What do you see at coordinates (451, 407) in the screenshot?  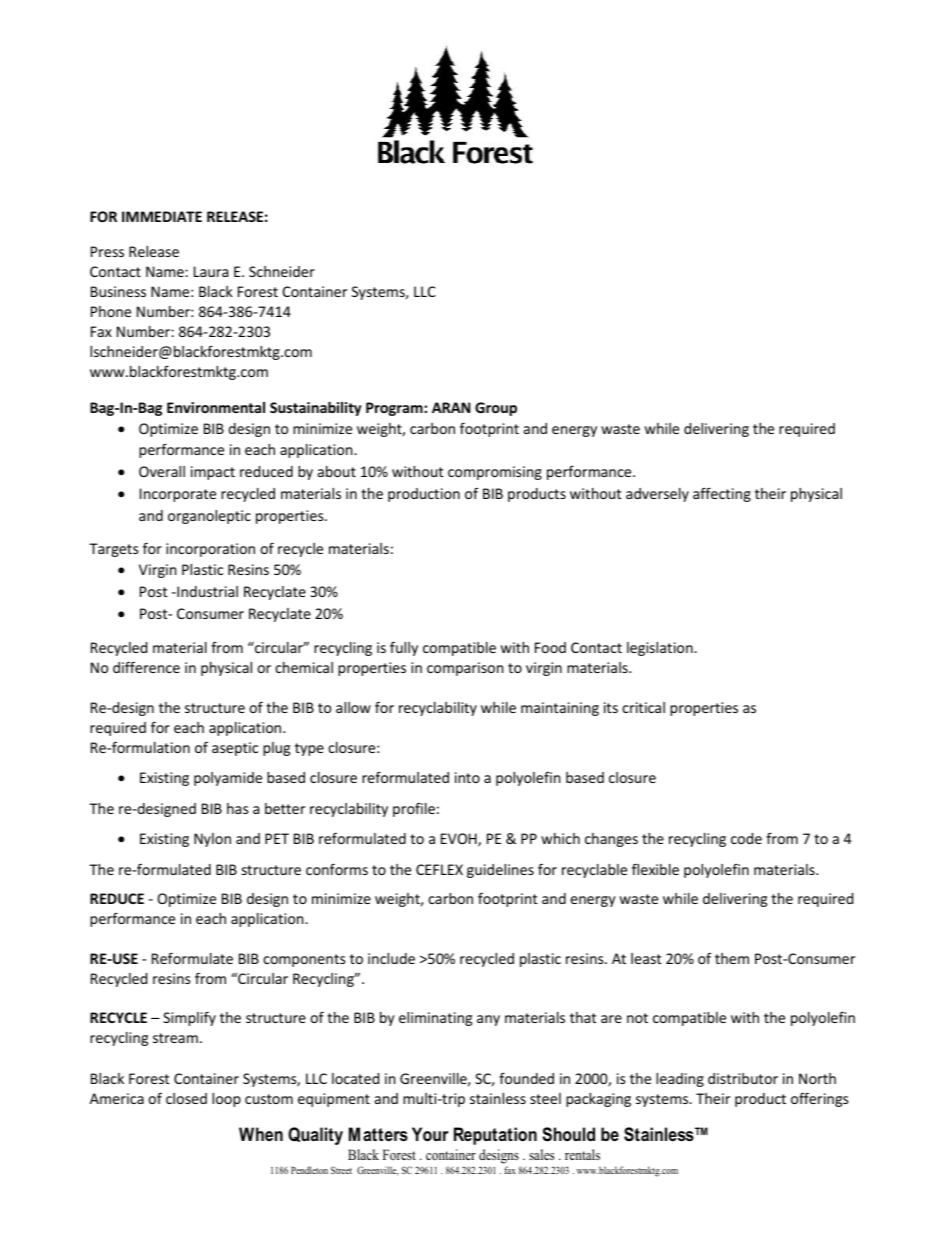 I see `ARAN` at bounding box center [451, 407].
